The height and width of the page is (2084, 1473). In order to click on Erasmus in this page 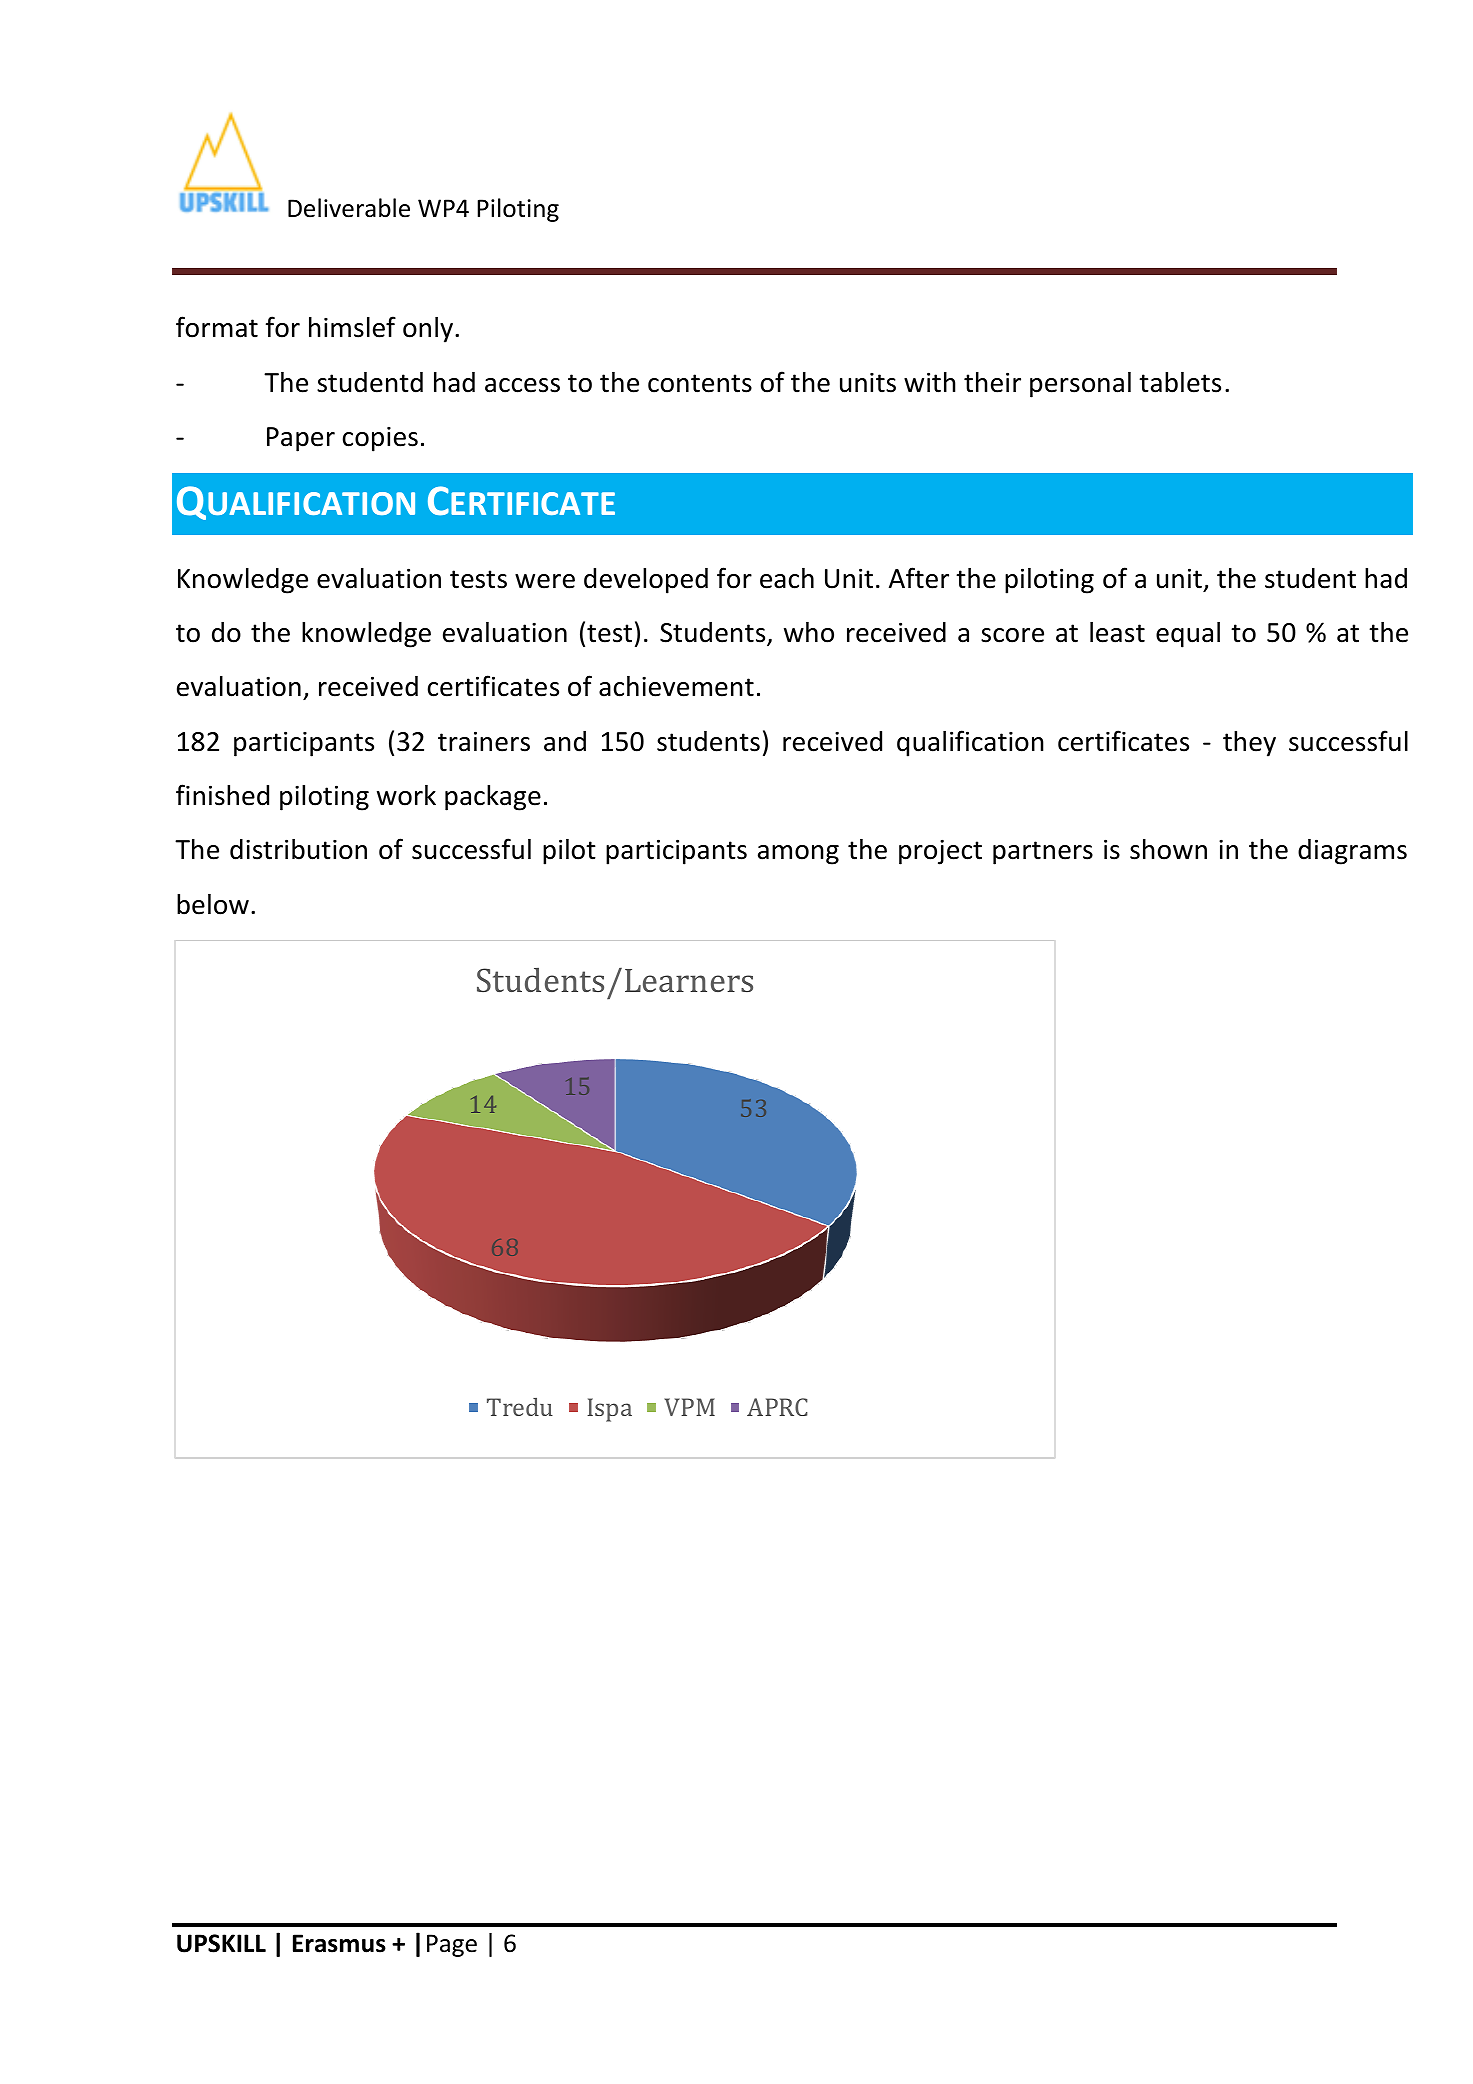, I will do `click(339, 1943)`.
